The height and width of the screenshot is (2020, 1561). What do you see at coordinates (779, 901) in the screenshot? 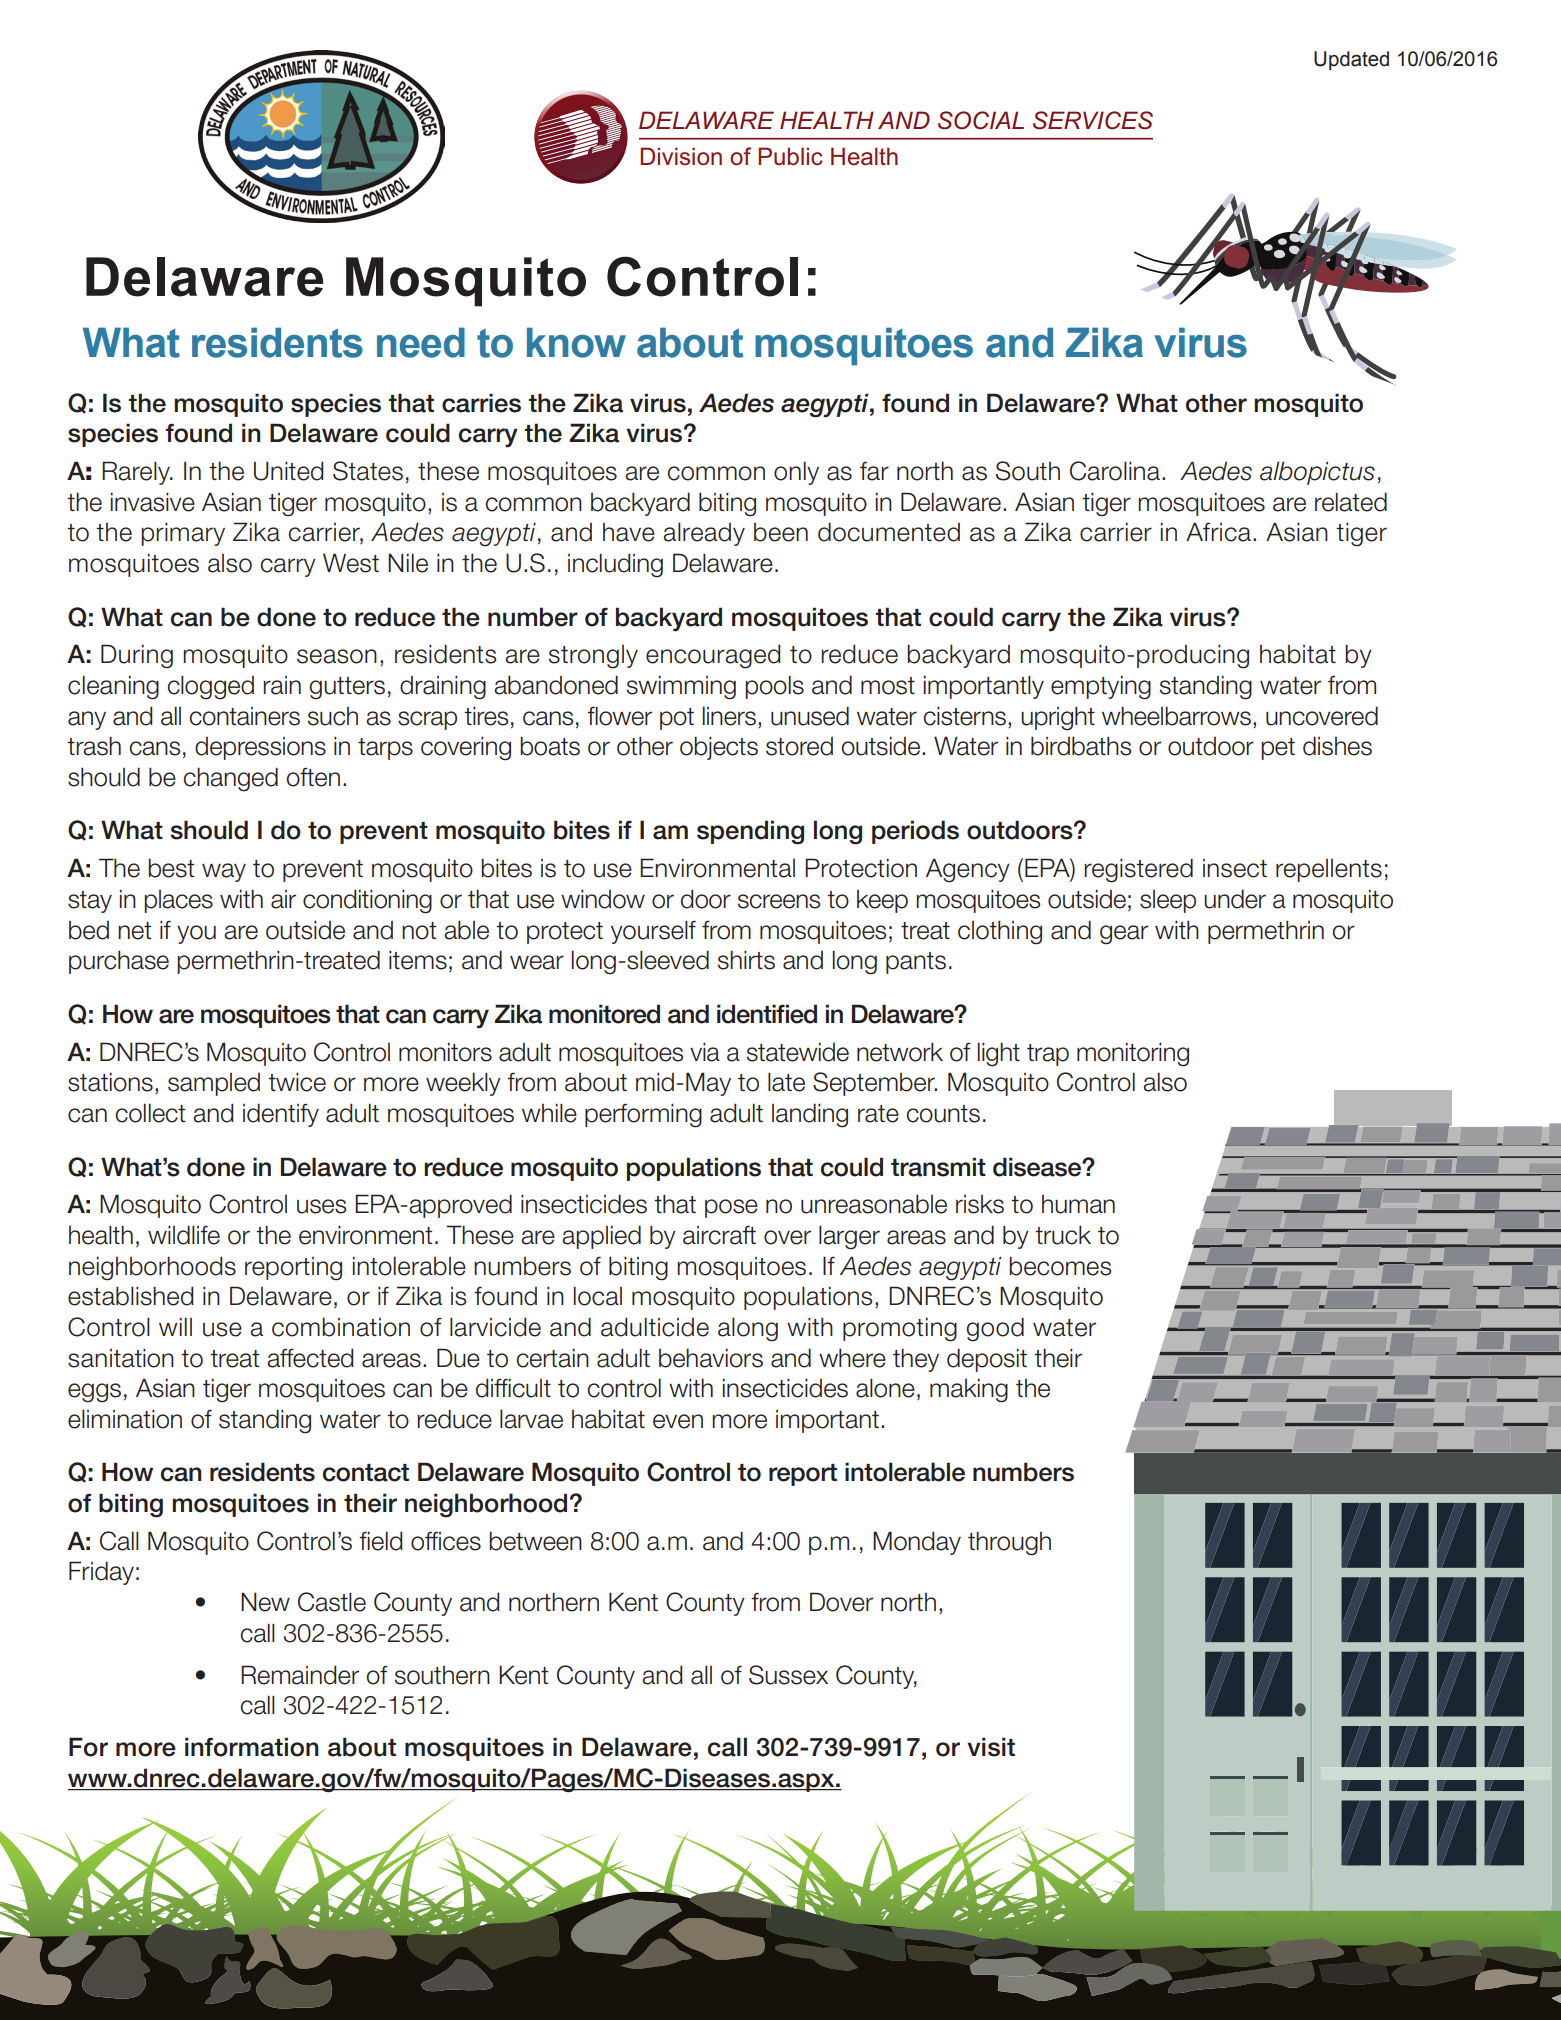
I see `screens` at bounding box center [779, 901].
